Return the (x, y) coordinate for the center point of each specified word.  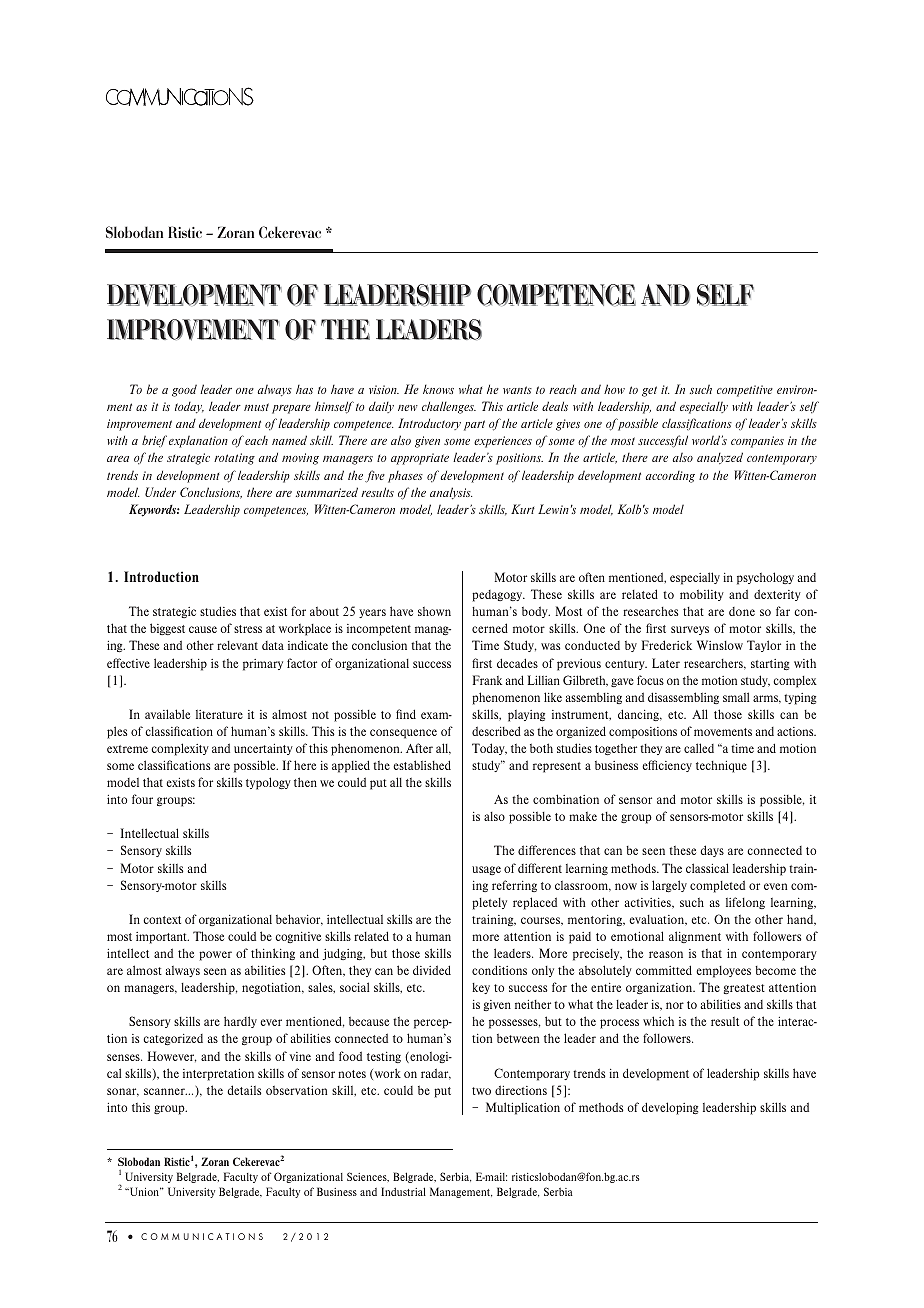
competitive (745, 391)
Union (144, 1191)
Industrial (403, 1191)
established (422, 765)
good (184, 390)
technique (721, 767)
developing (670, 1108)
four (142, 799)
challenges (449, 407)
